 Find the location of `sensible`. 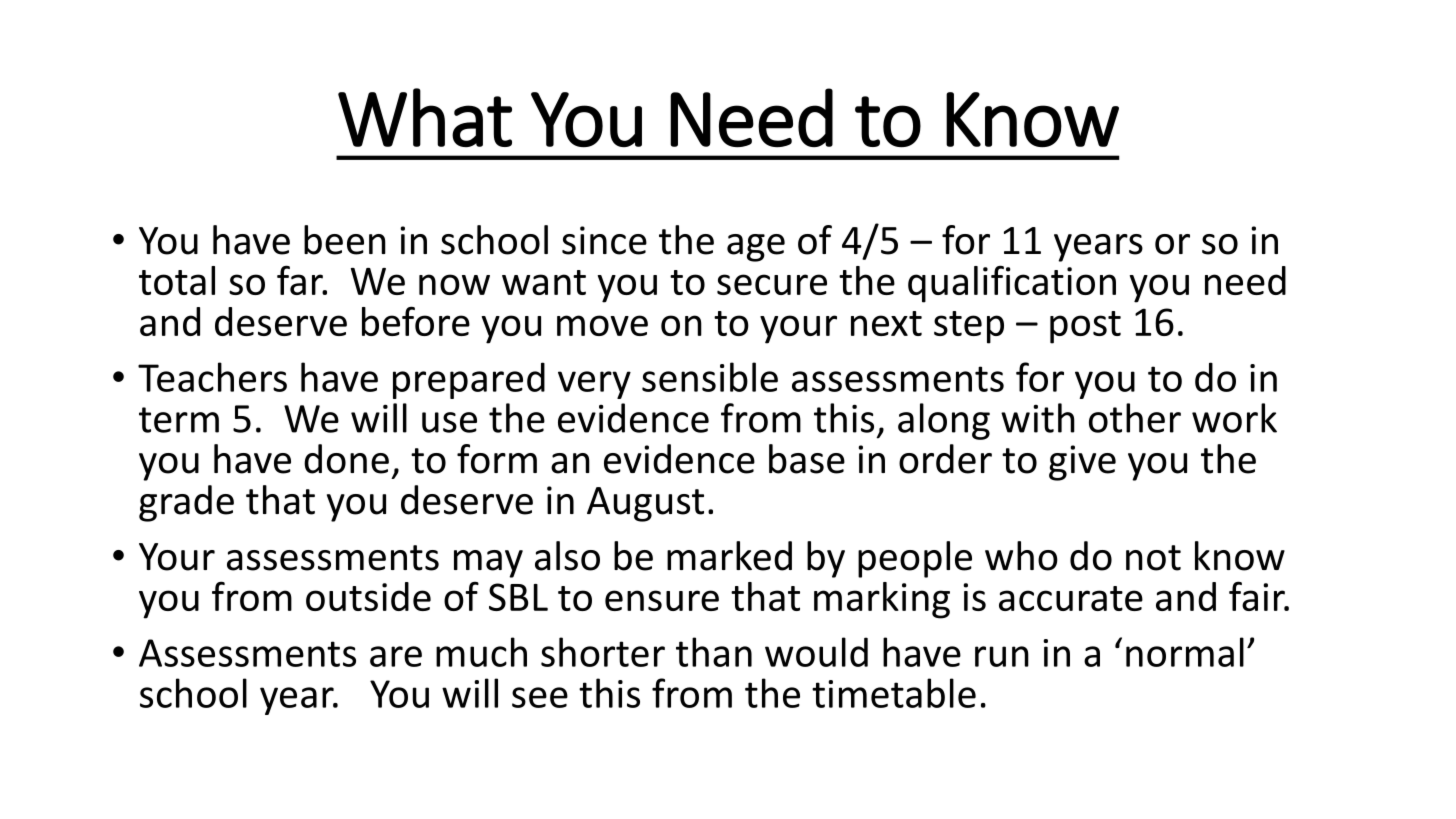

sensible is located at coordinates (710, 377).
